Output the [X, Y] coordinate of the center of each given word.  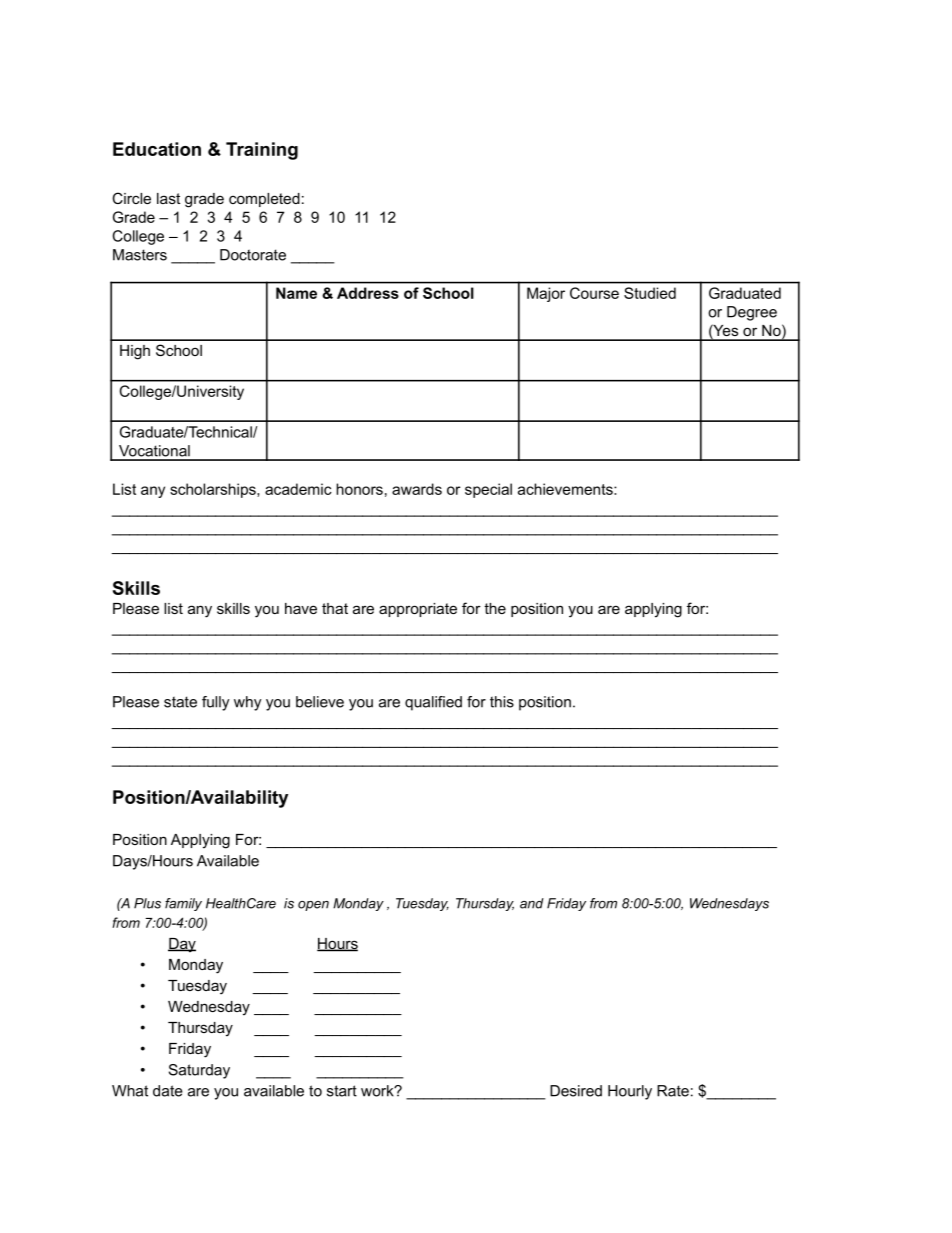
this [502, 702]
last [168, 198]
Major [546, 294]
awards [417, 489]
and [532, 903]
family [183, 904]
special [488, 490]
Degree [752, 313]
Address [368, 293]
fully [216, 703]
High [135, 352]
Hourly [630, 1092]
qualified [433, 703]
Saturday [199, 1071]
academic [298, 489]
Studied [650, 293]
